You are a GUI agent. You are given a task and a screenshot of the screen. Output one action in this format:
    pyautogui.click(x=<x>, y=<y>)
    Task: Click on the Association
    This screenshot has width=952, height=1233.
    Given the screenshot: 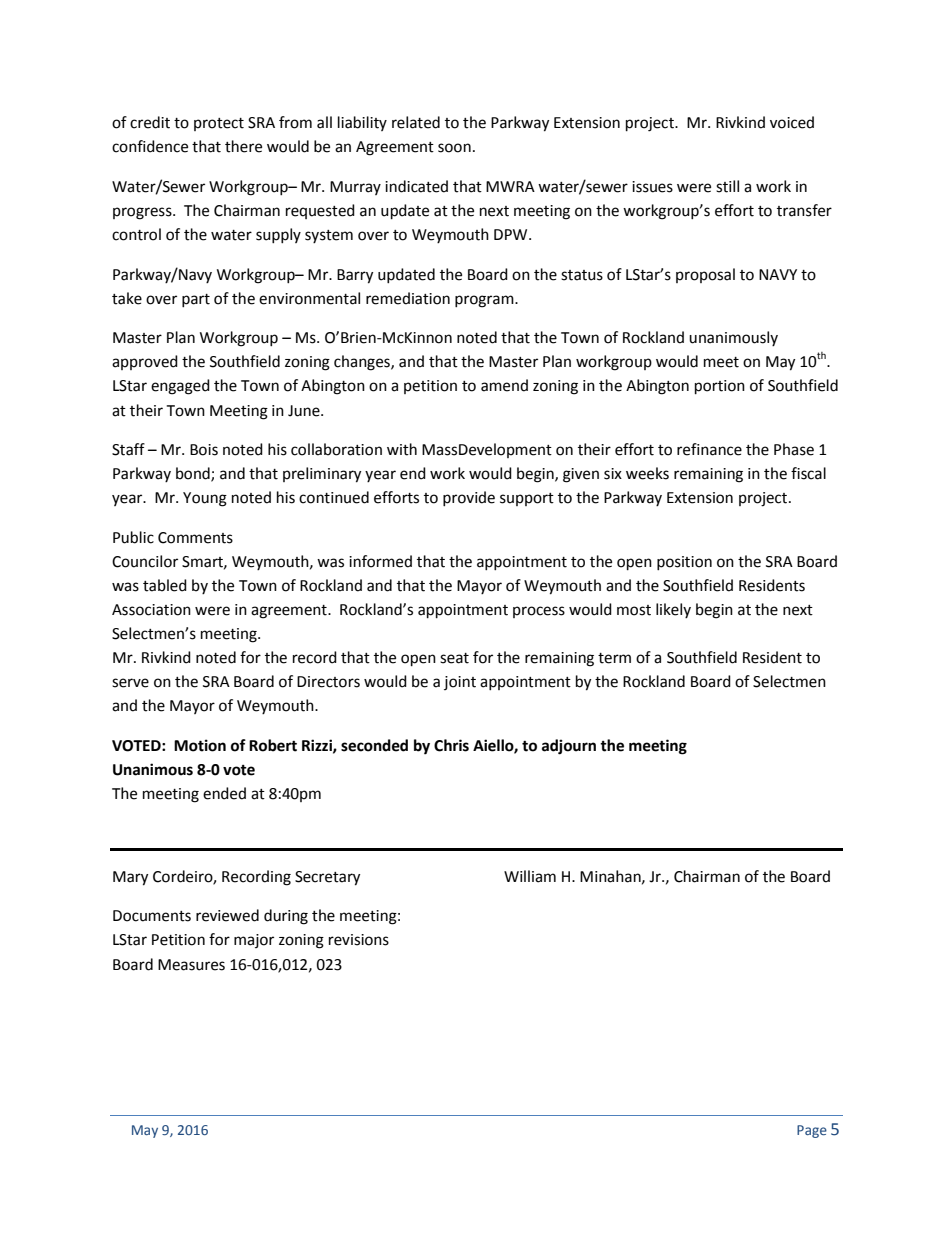 What is the action you would take?
    pyautogui.click(x=151, y=610)
